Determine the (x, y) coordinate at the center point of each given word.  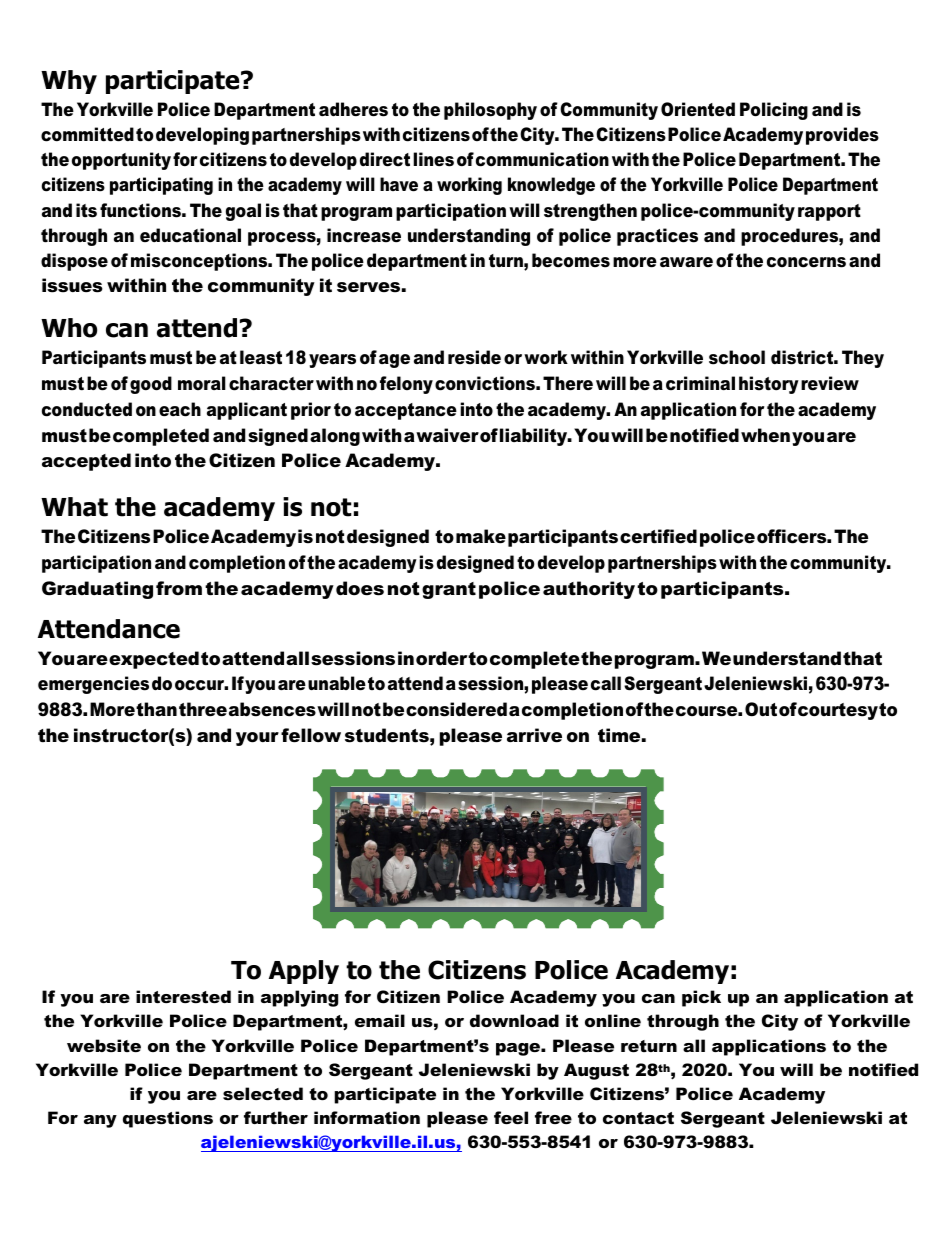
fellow (311, 735)
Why (69, 82)
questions (168, 1119)
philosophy (490, 111)
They (863, 359)
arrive (534, 735)
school (737, 357)
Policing (774, 111)
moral (202, 383)
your (257, 739)
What (74, 507)
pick (701, 998)
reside (474, 357)
